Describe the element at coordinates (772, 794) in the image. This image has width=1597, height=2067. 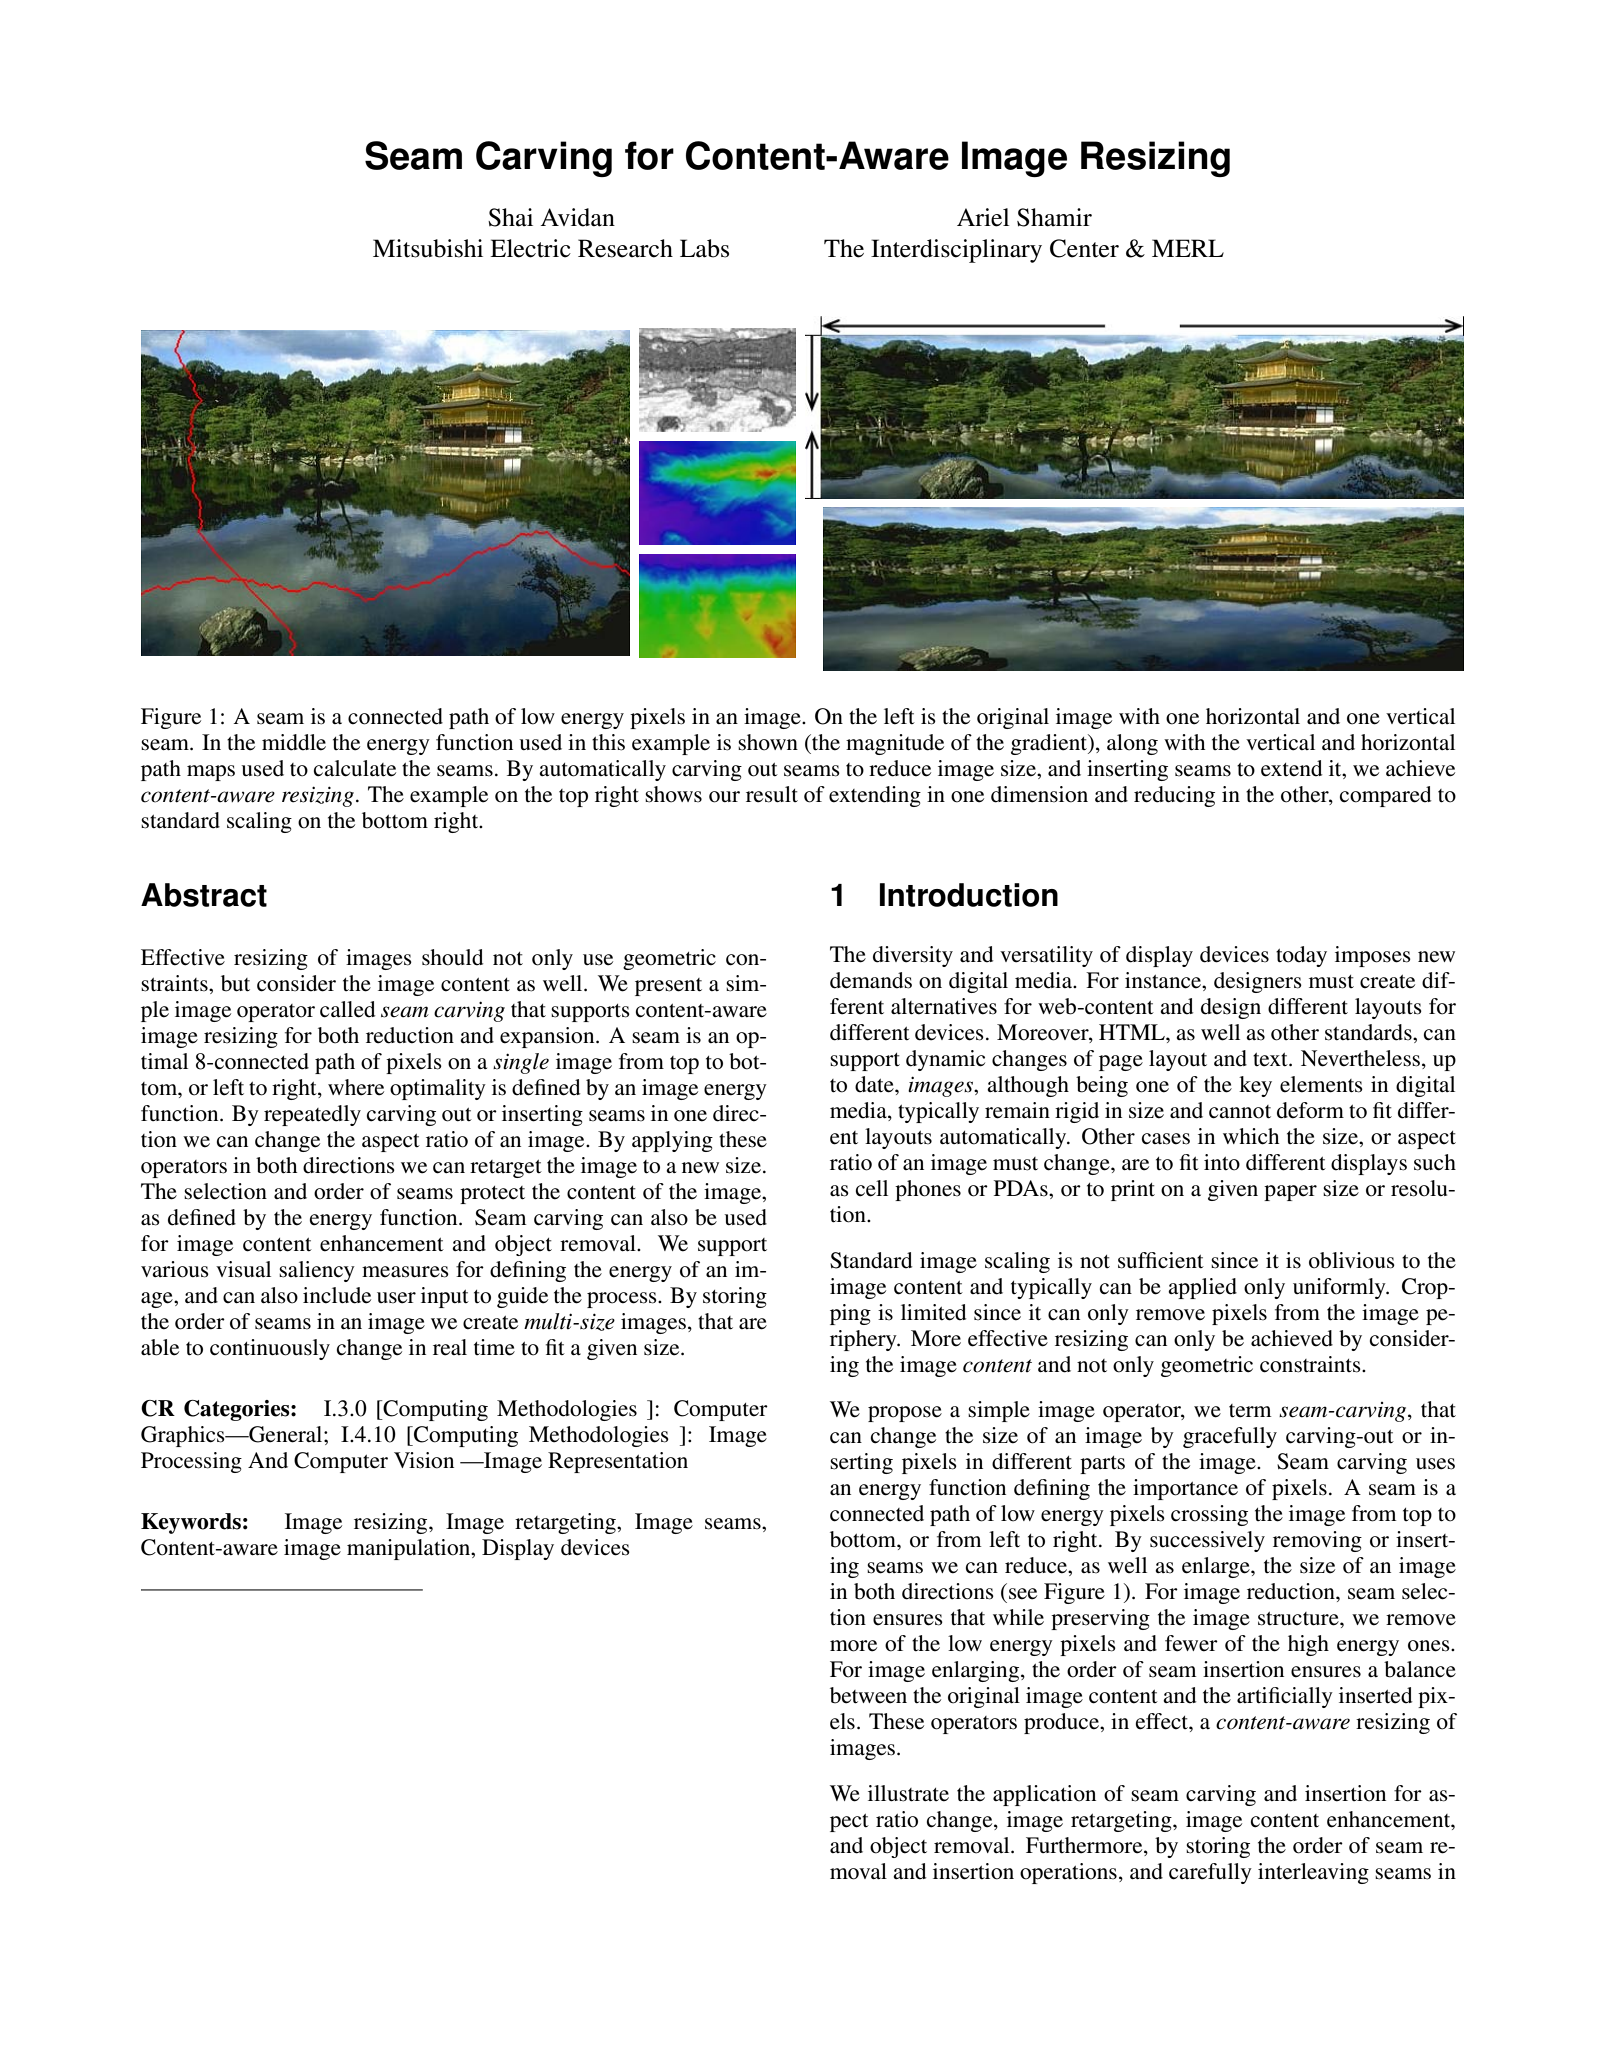
I see `result` at that location.
